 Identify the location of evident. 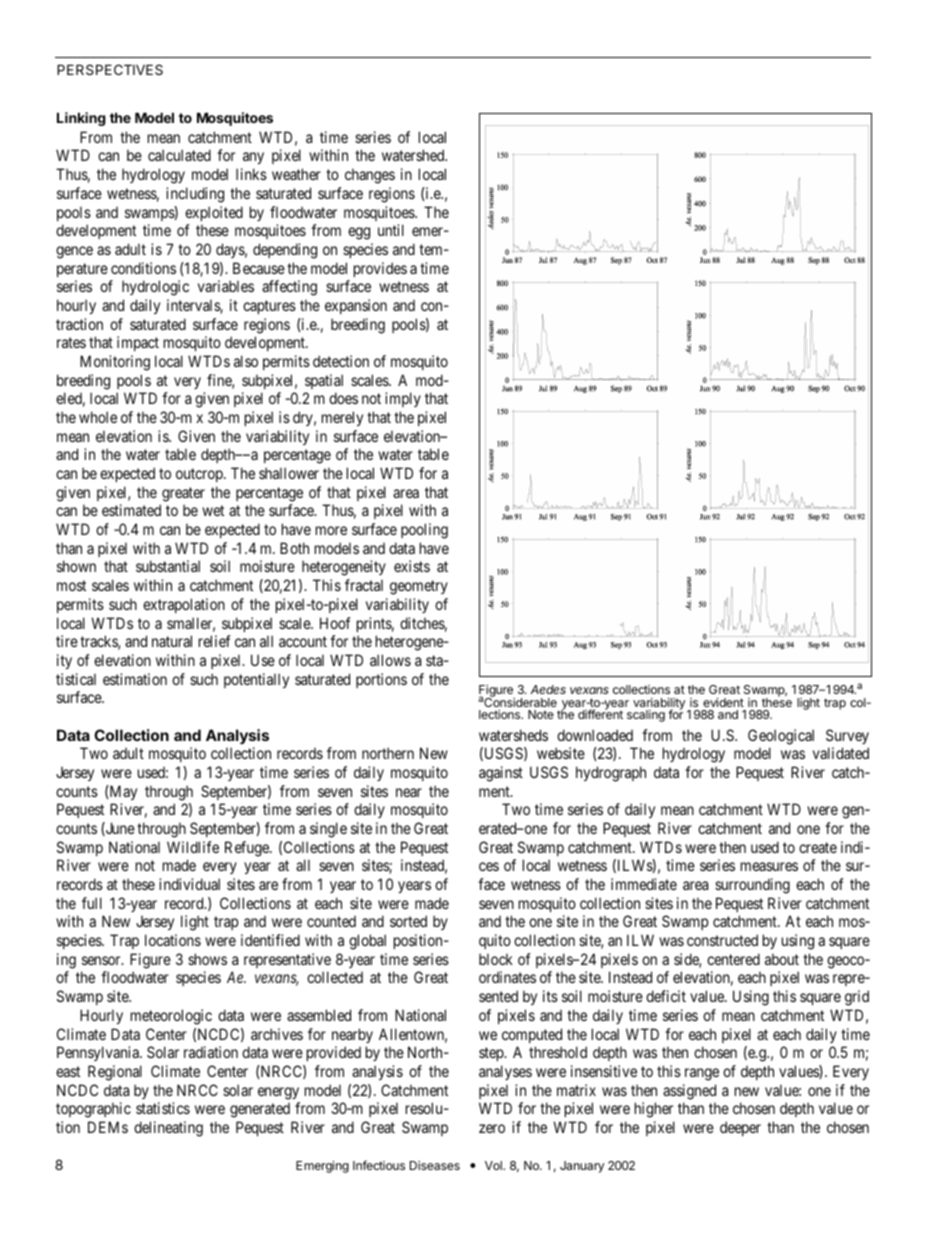
(723, 702).
